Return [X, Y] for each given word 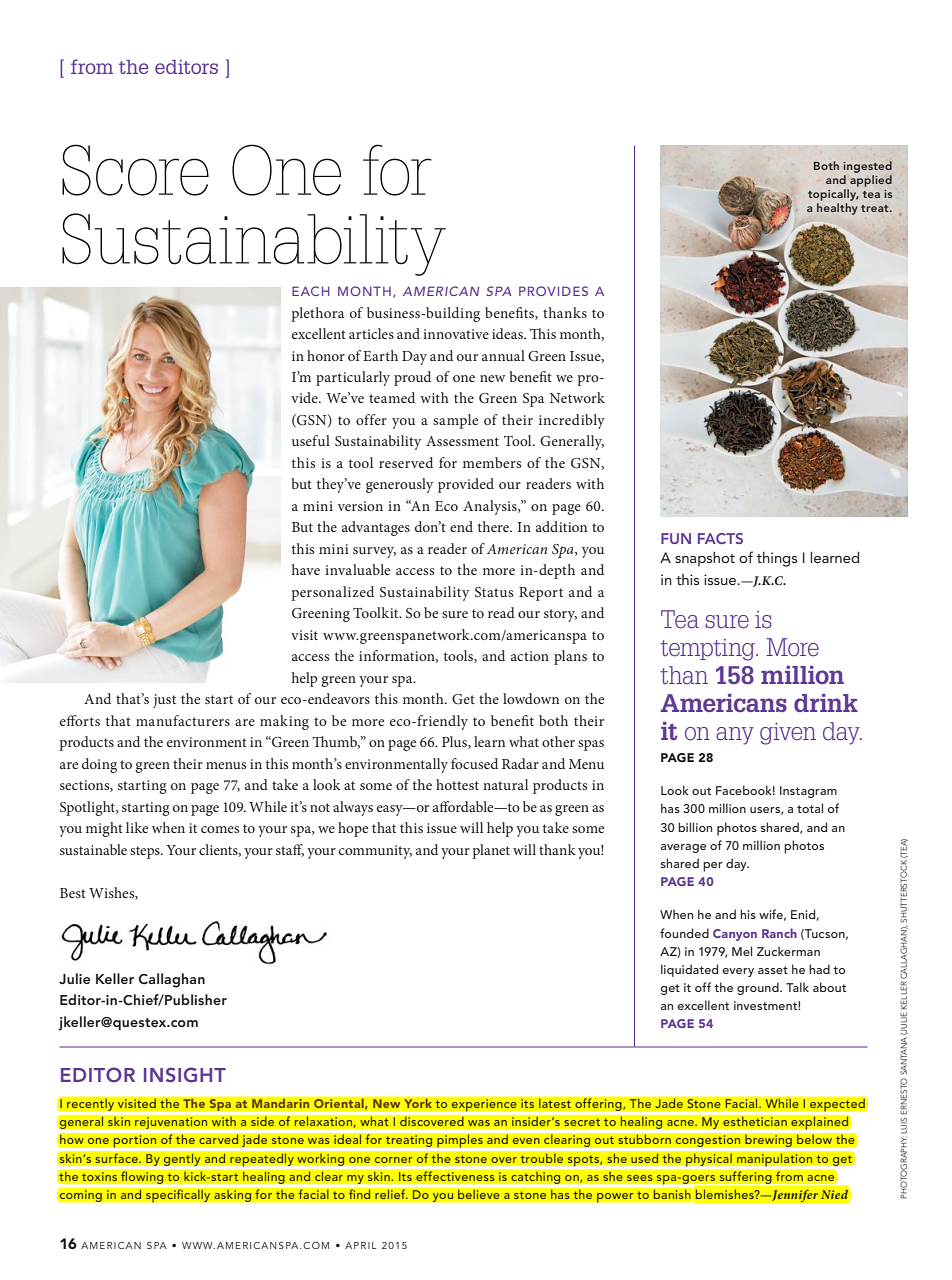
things [776, 559]
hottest [457, 784]
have [306, 569]
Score [135, 170]
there [494, 526]
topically [833, 195]
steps [146, 852]
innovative [456, 334]
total [810, 808]
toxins [99, 1177]
